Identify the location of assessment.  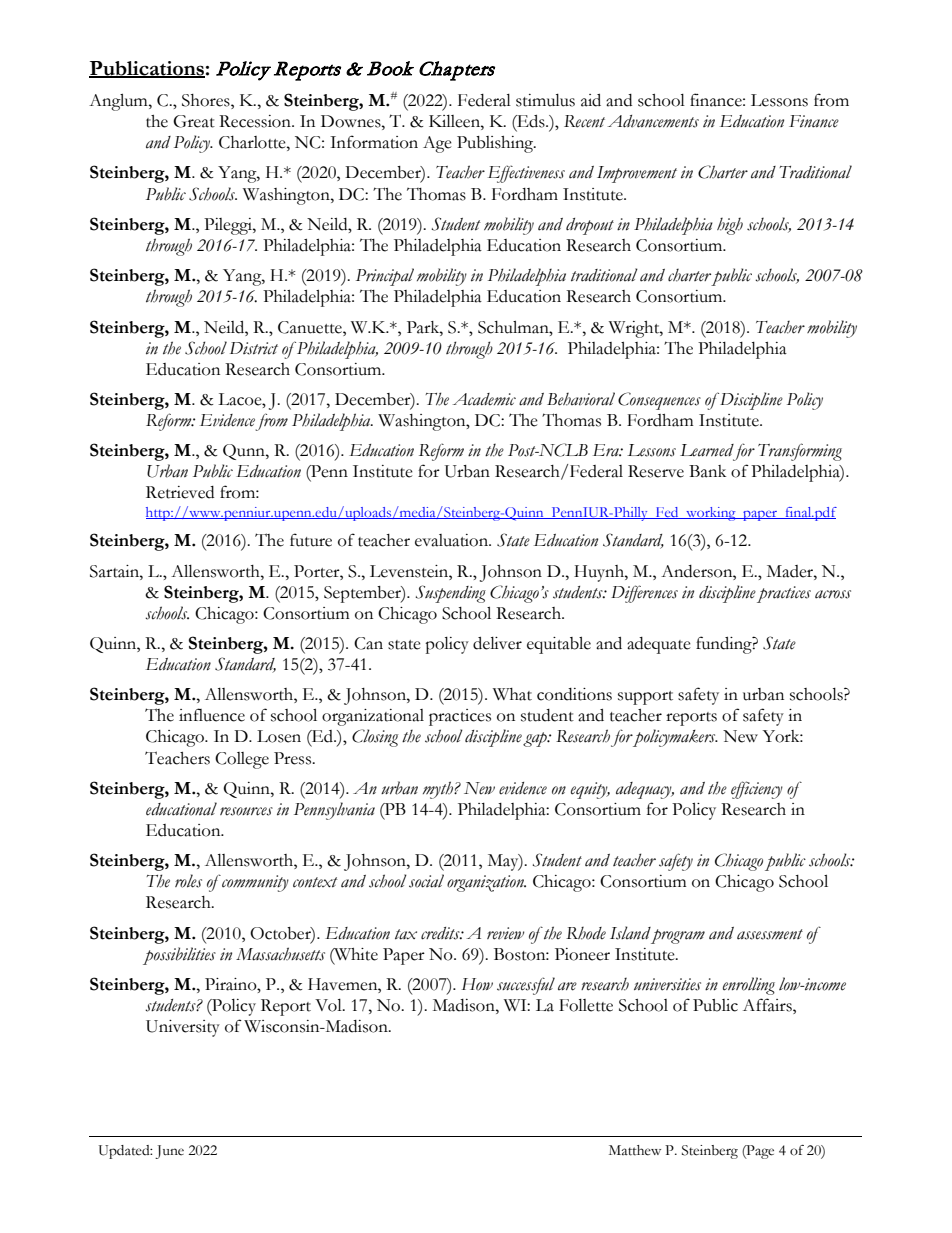
(770, 934).
